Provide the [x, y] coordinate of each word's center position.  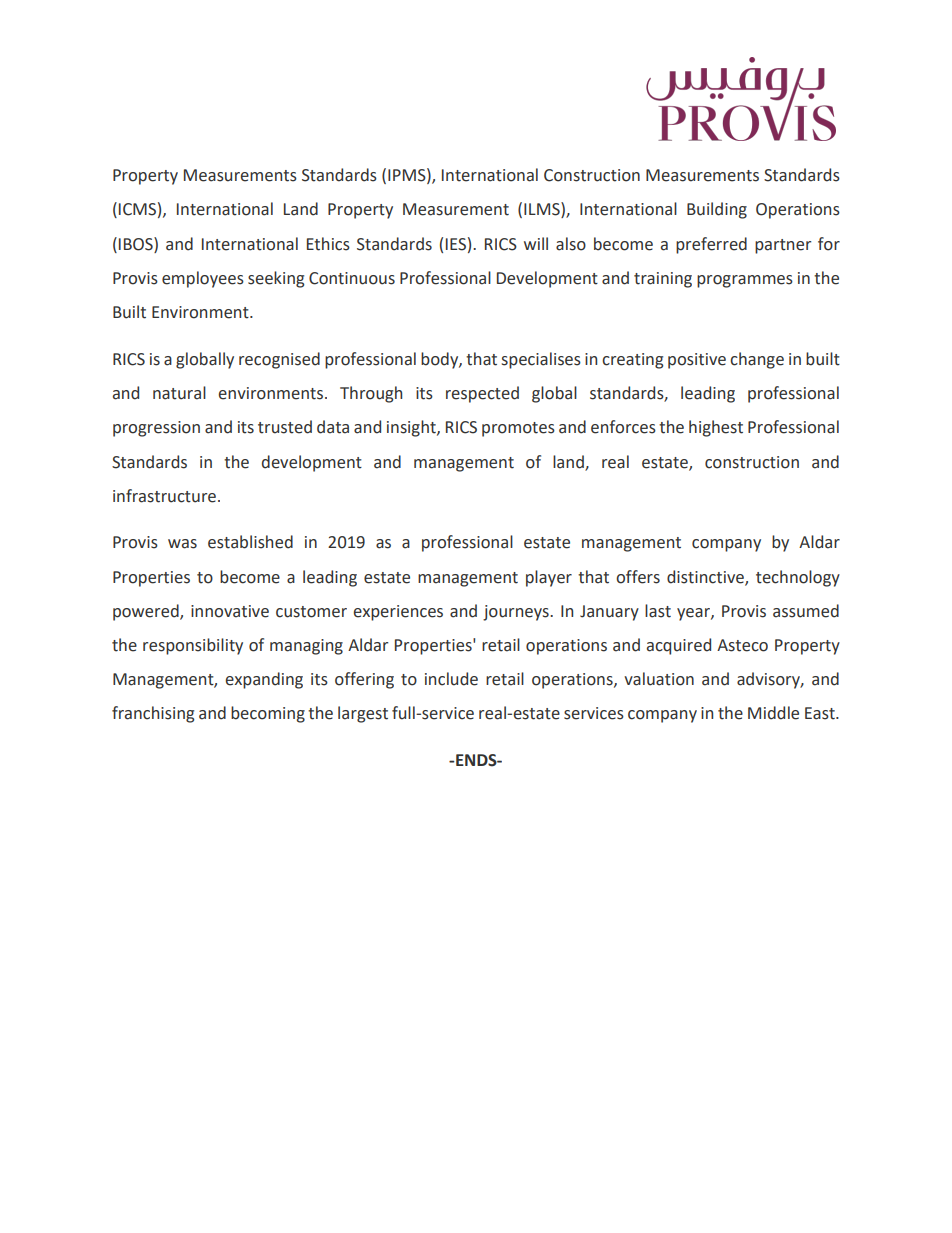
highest [716, 428]
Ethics [328, 244]
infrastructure [164, 496]
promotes [518, 429]
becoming [268, 714]
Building [717, 210]
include [451, 679]
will [536, 243]
